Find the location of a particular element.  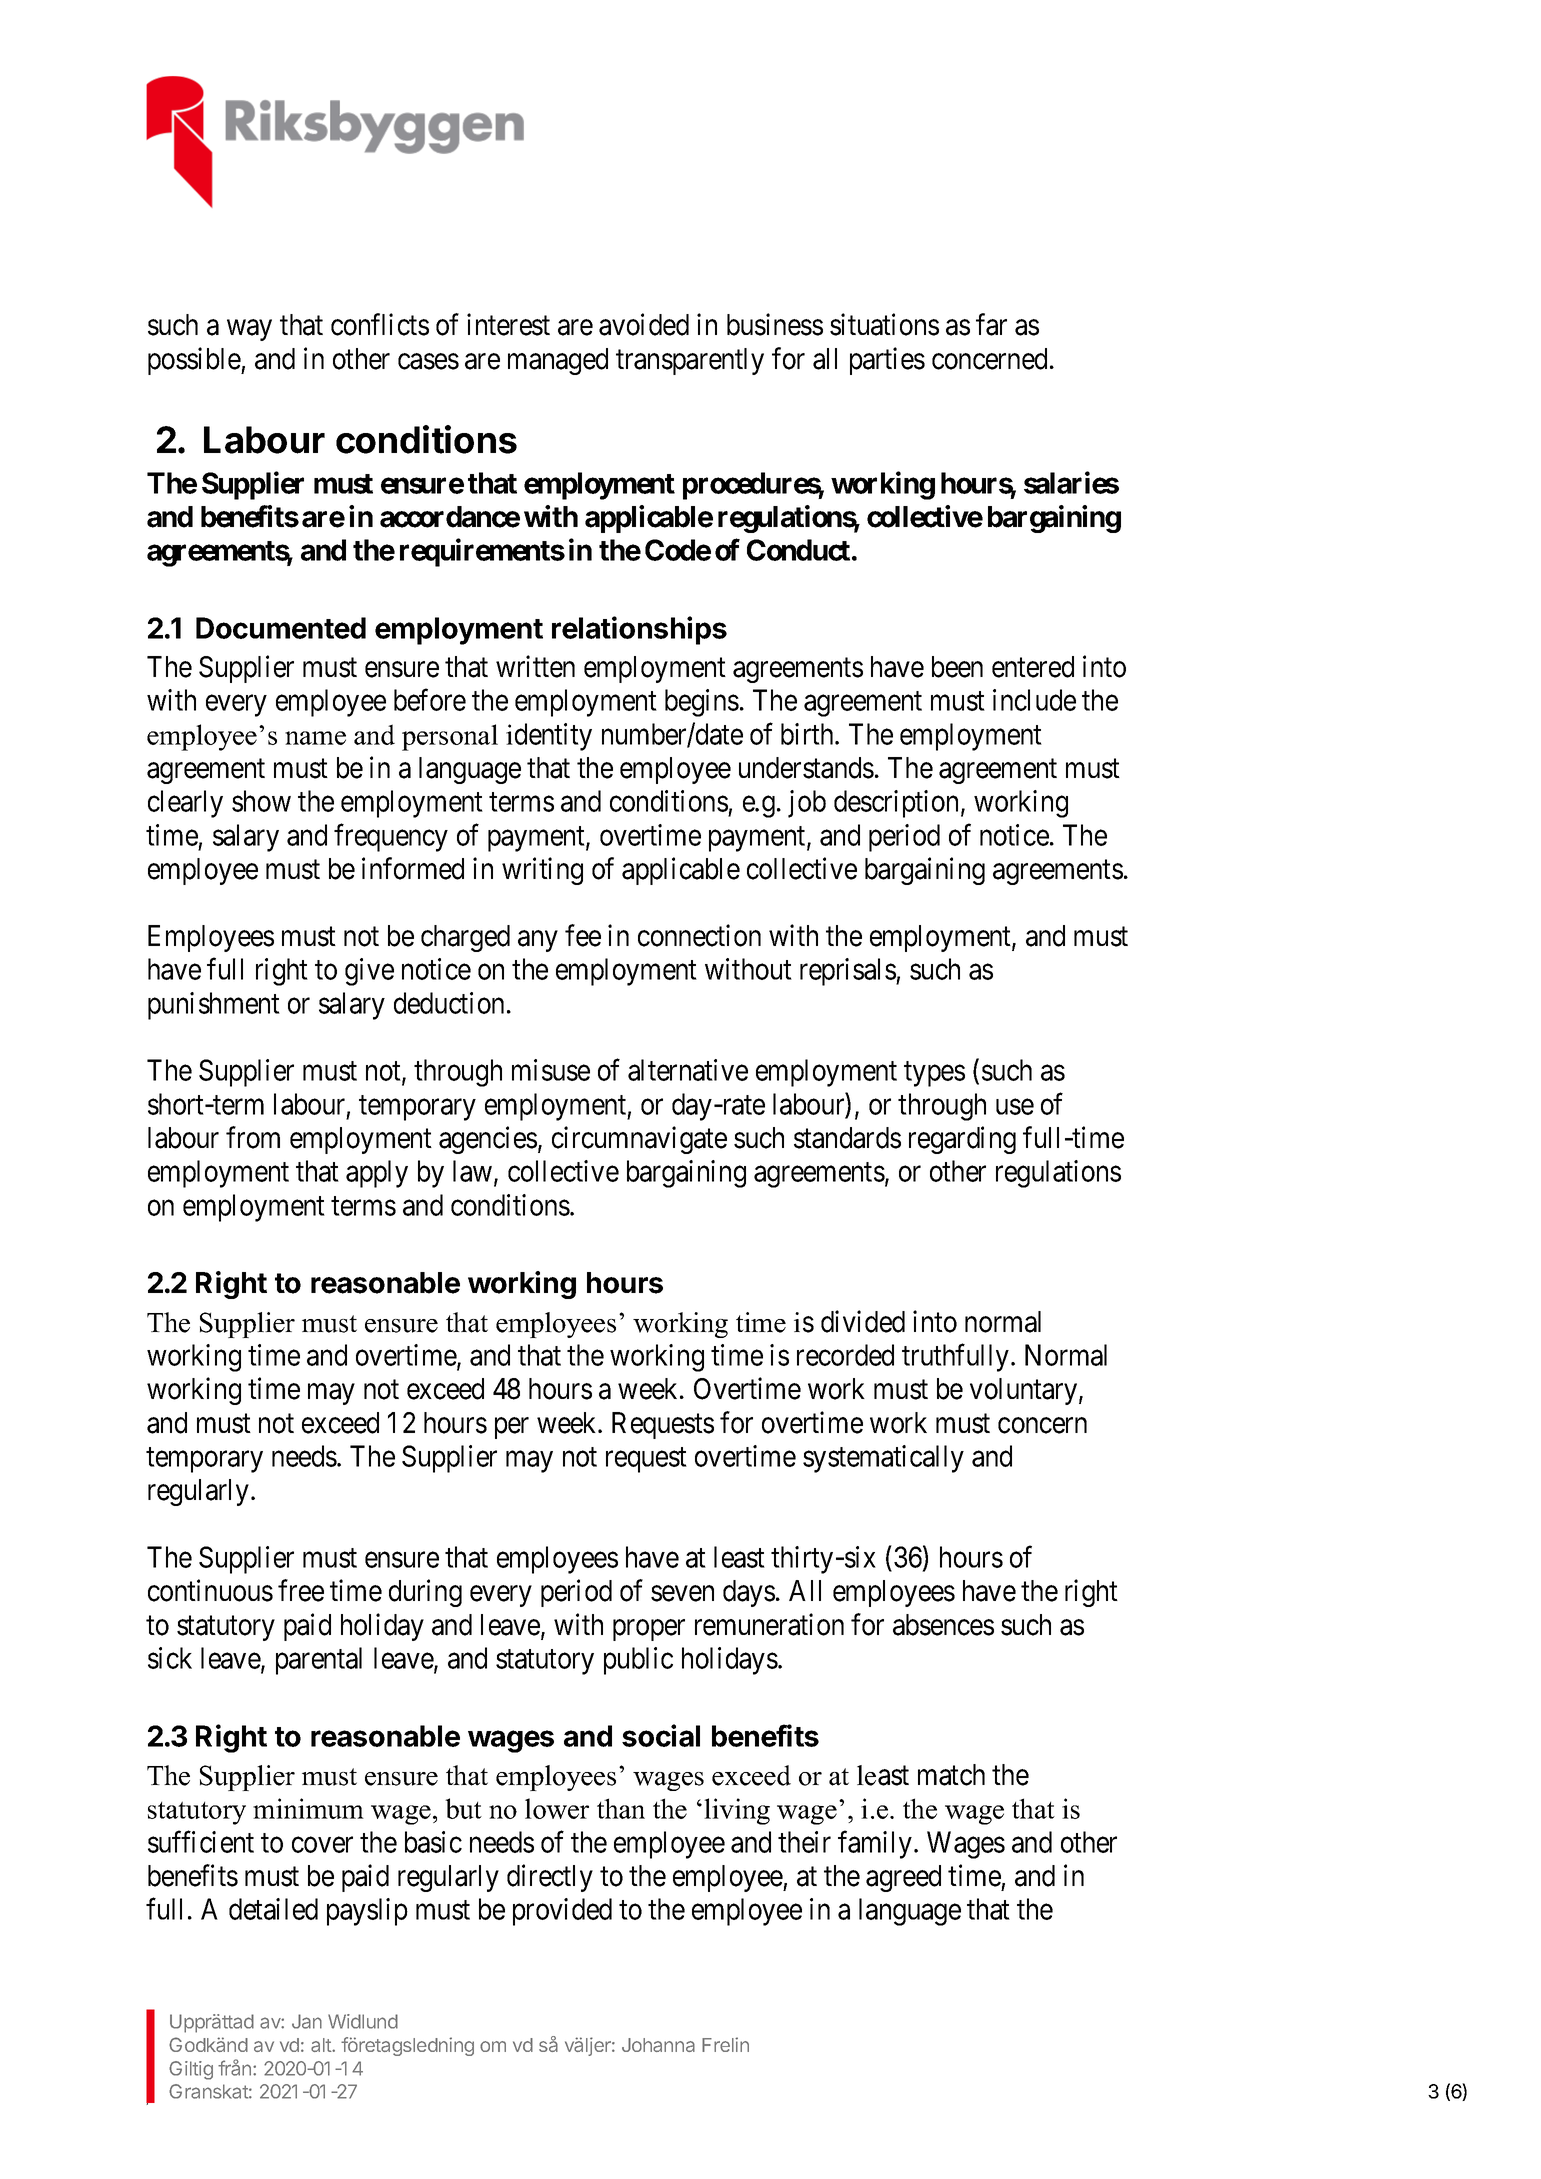

agreed is located at coordinates (903, 1878).
